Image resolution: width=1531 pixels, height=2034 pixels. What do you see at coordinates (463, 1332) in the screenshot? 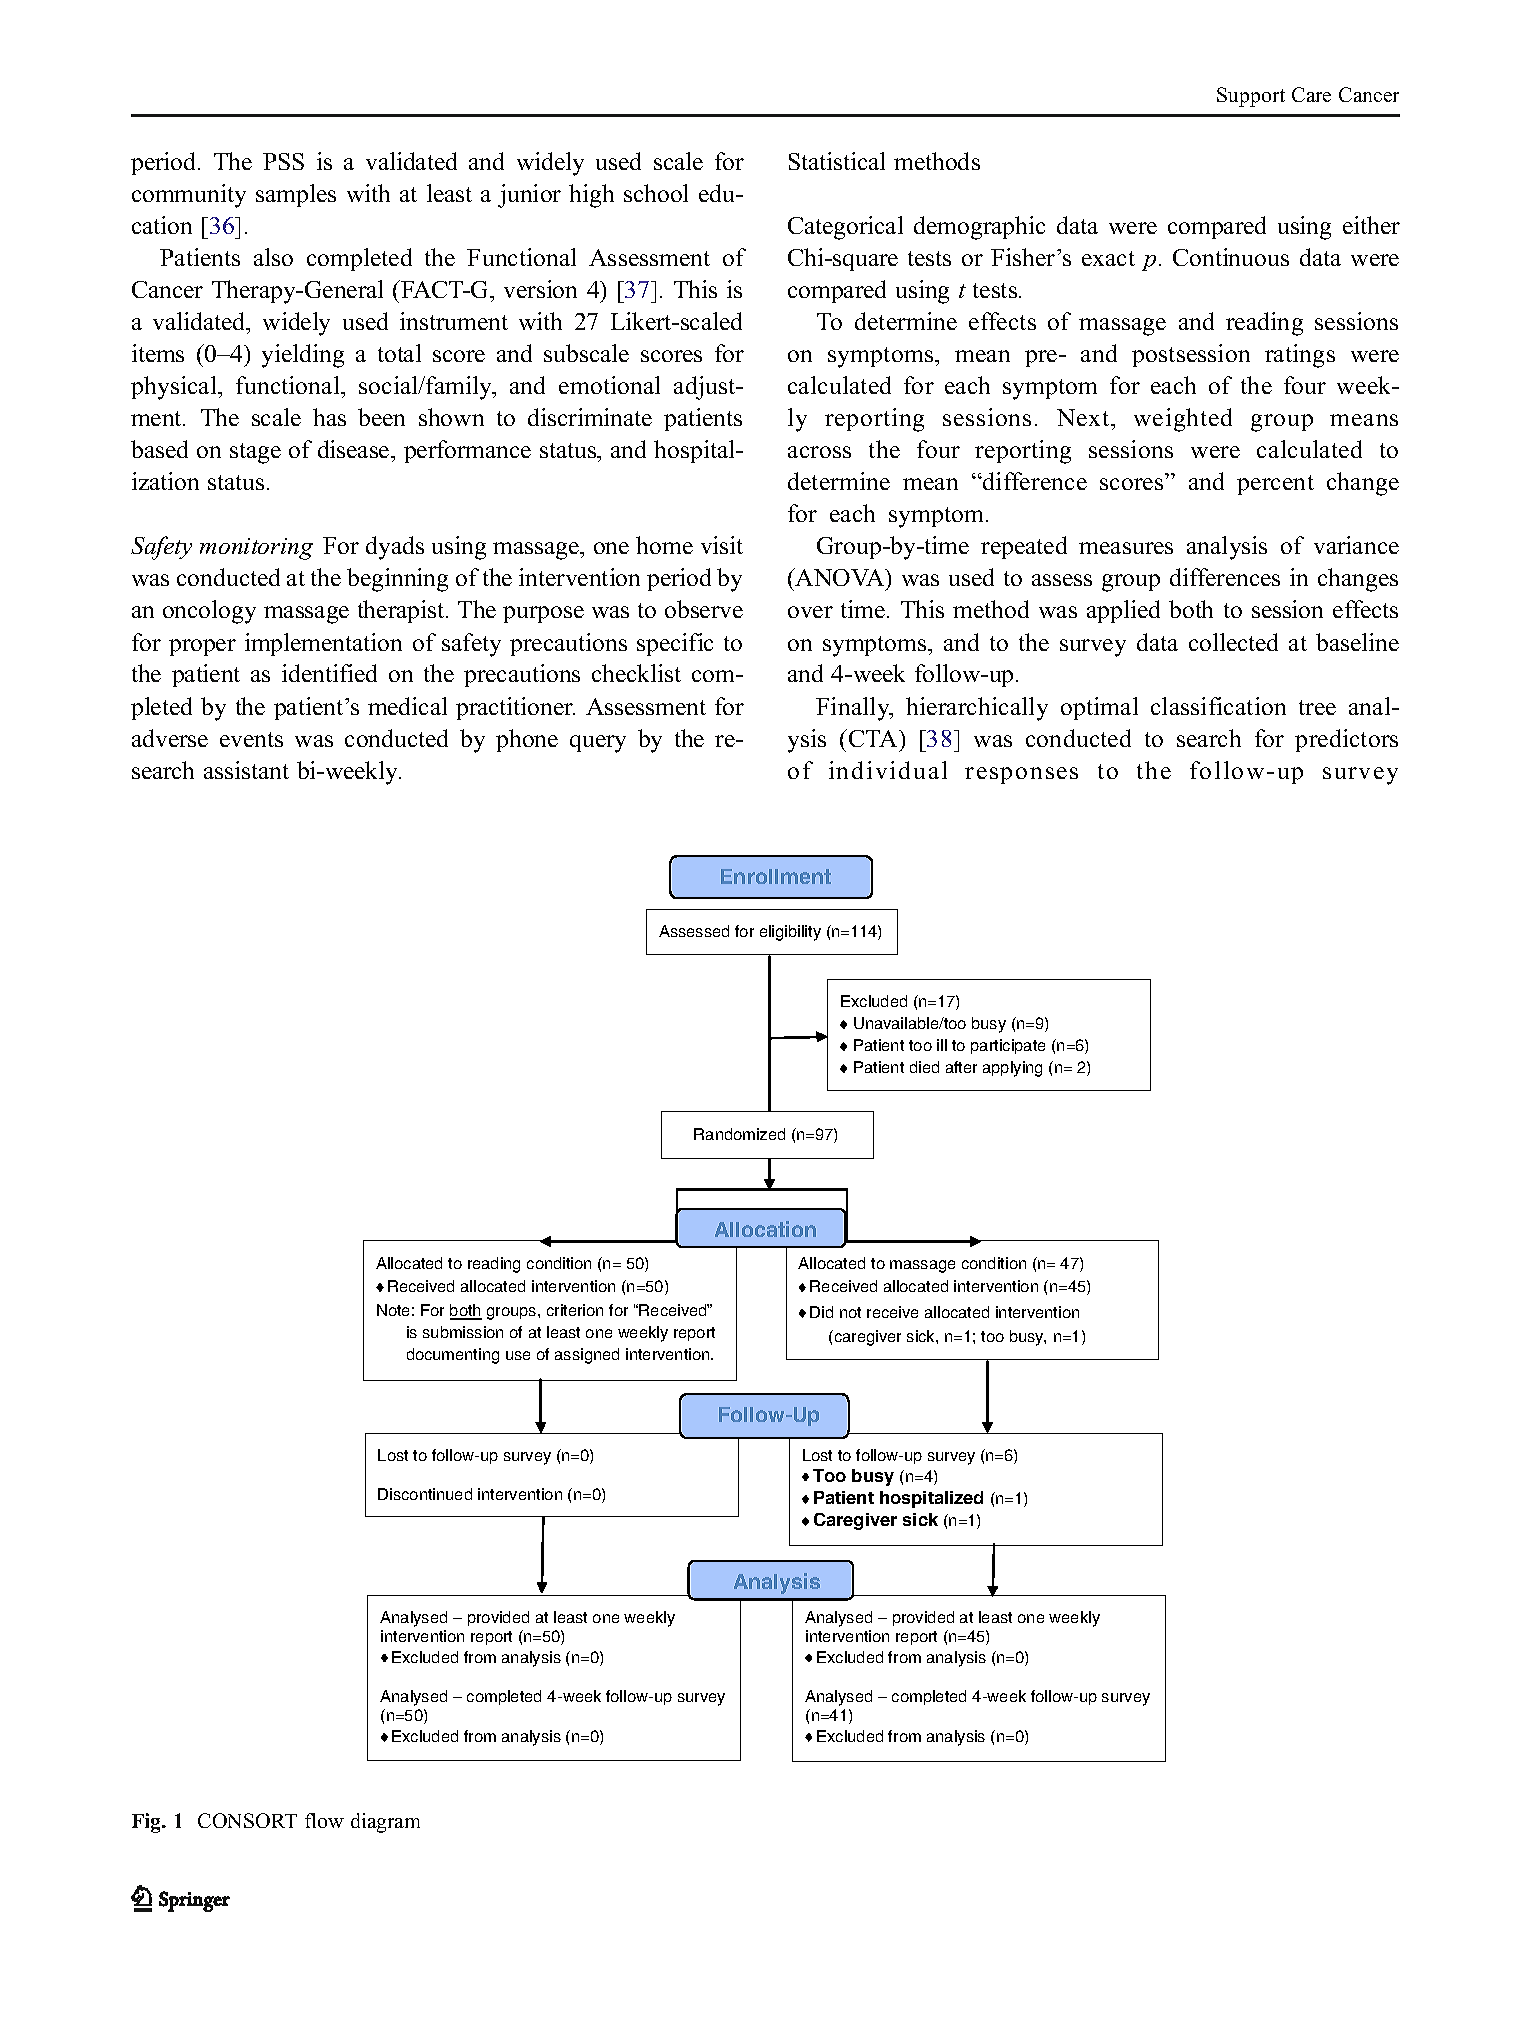
I see `submission` at bounding box center [463, 1332].
